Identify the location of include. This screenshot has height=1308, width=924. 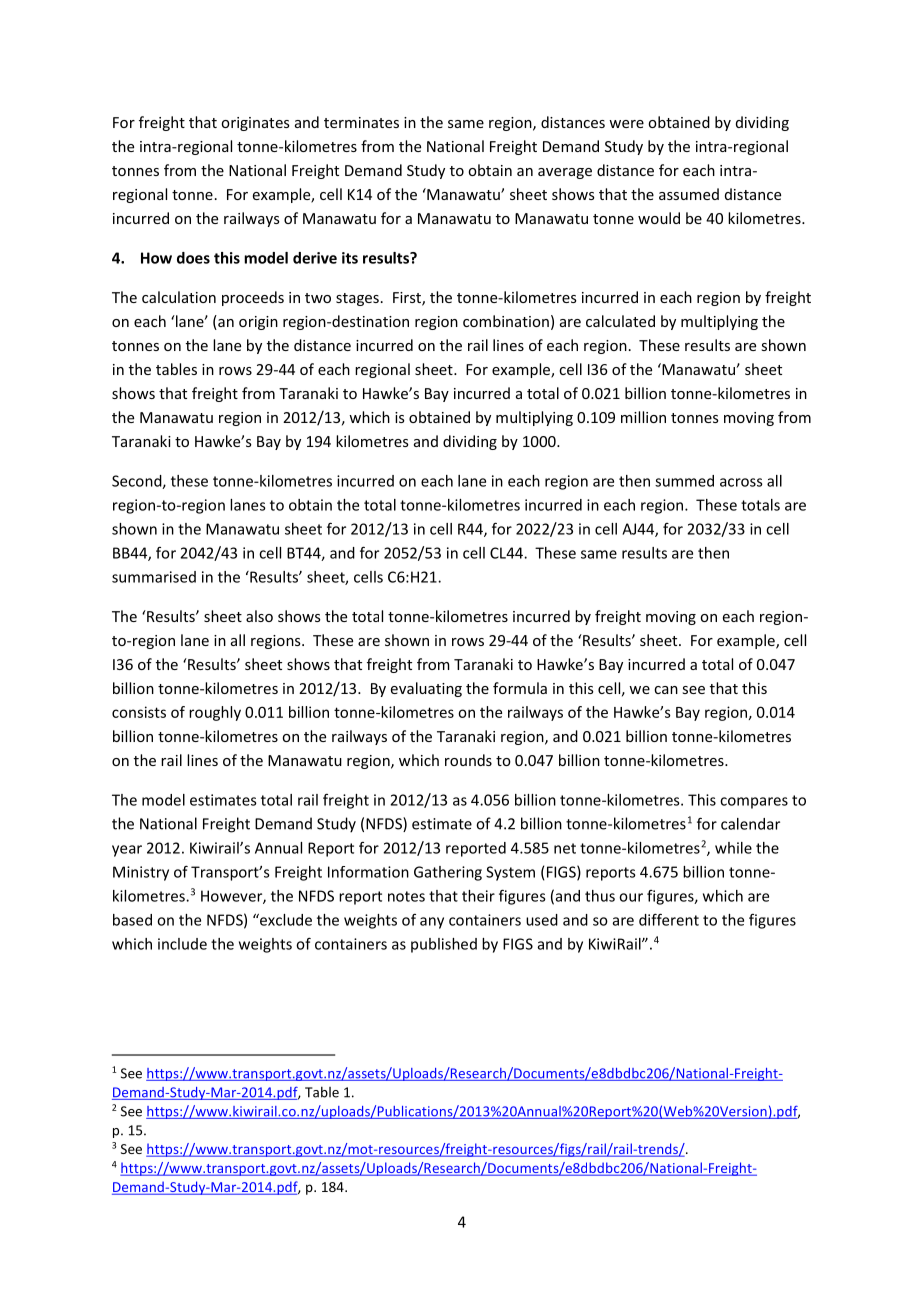
(182, 944).
